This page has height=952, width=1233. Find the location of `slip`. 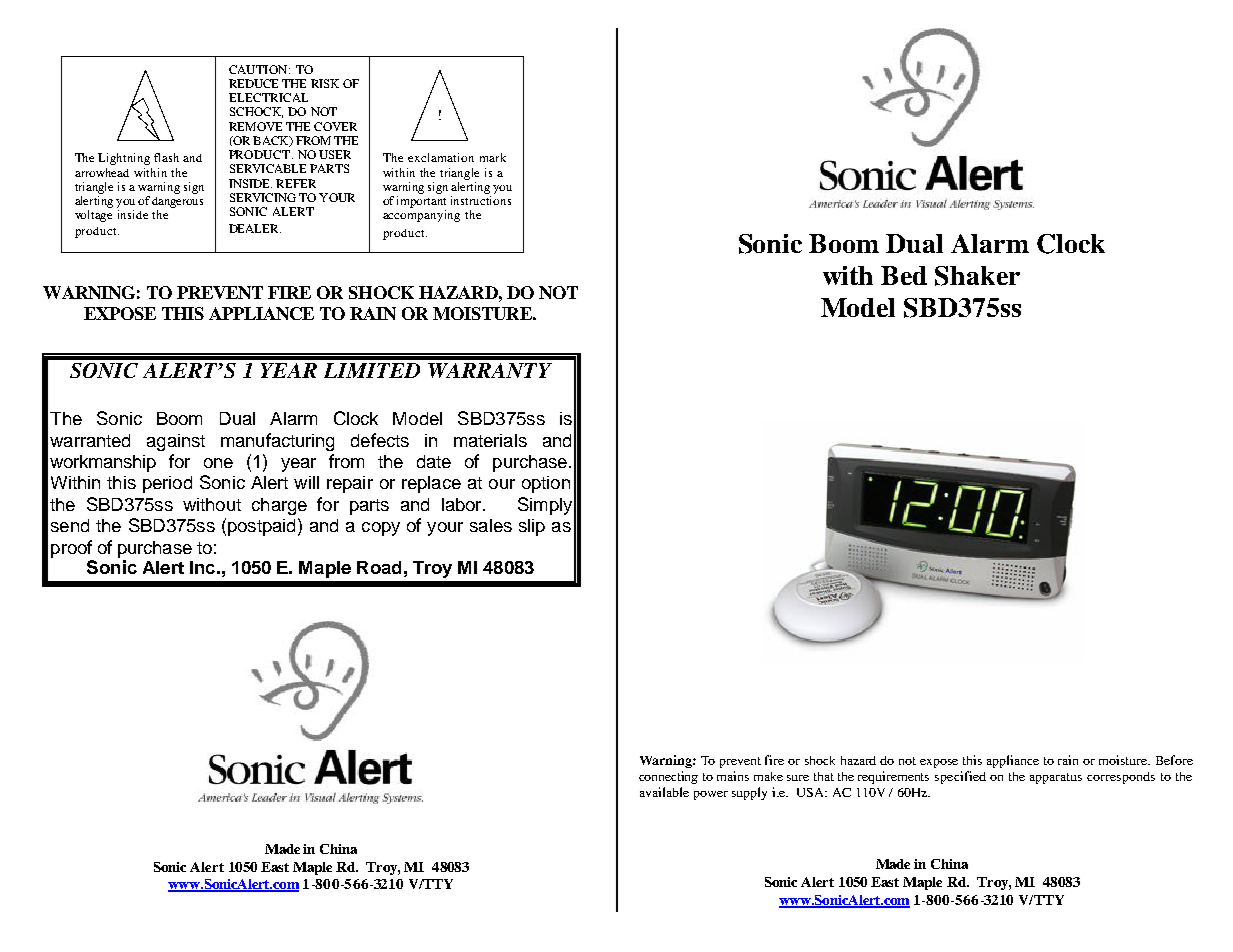

slip is located at coordinates (532, 527).
